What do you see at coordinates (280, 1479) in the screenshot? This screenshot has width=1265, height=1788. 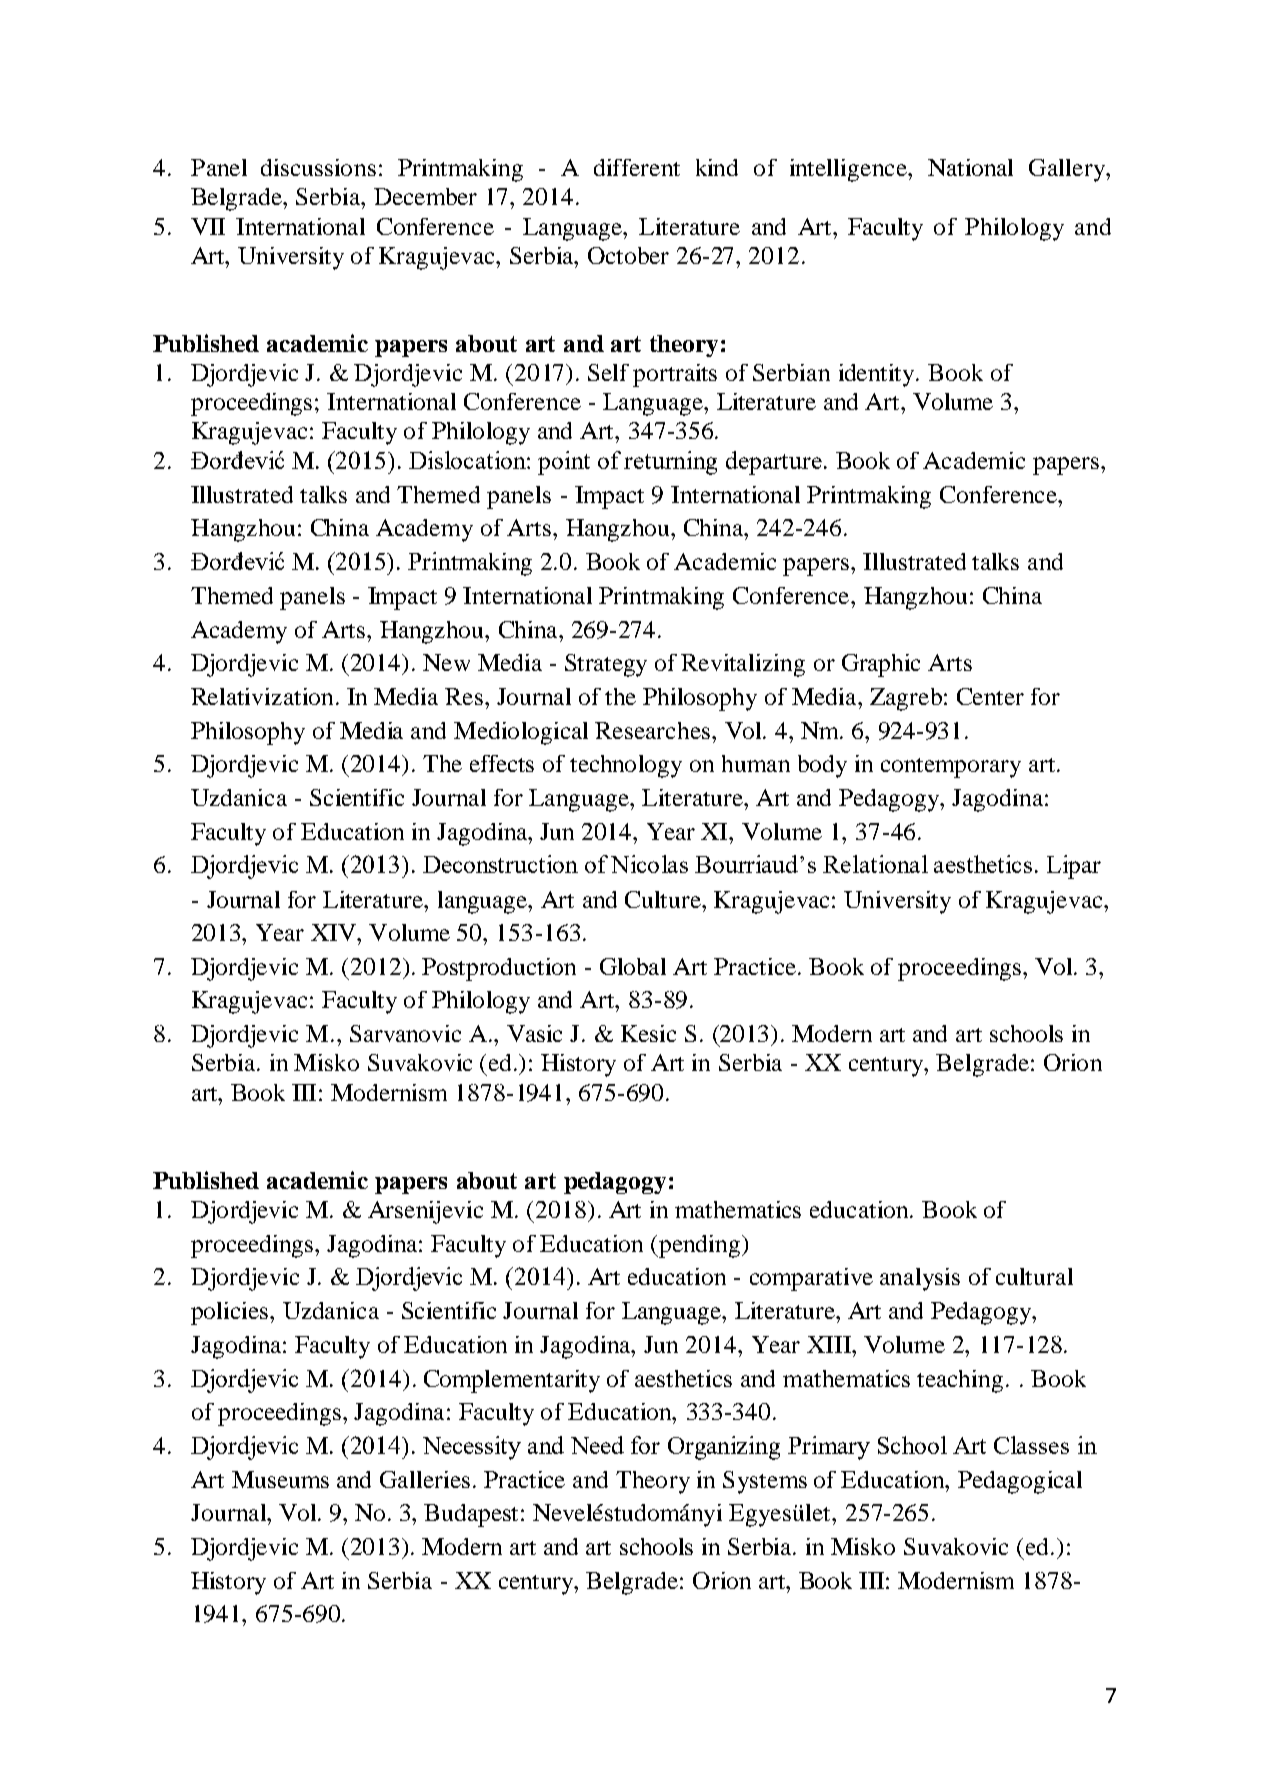 I see `Museums` at bounding box center [280, 1479].
